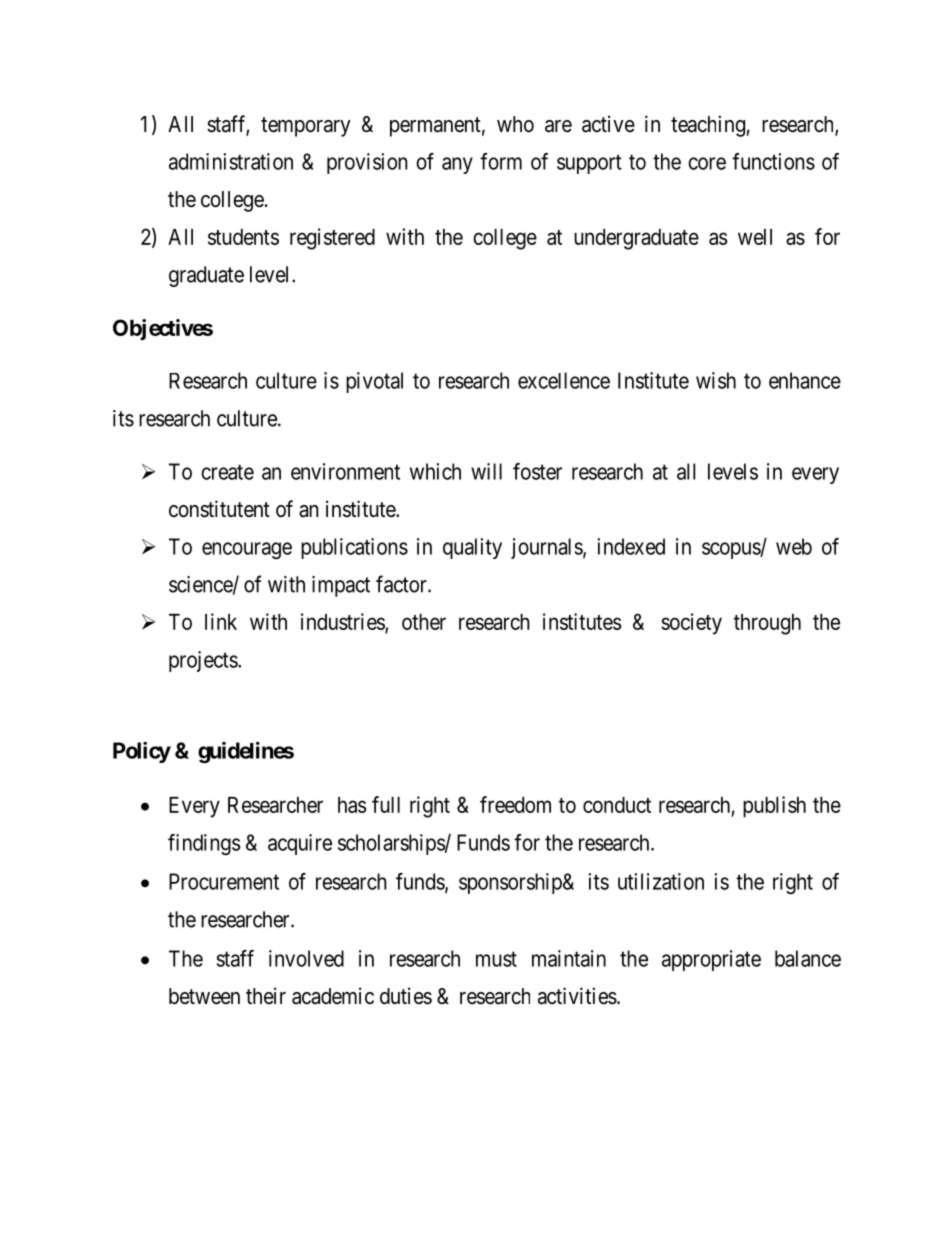 This screenshot has height=1233, width=952. I want to click on quality, so click(472, 548).
